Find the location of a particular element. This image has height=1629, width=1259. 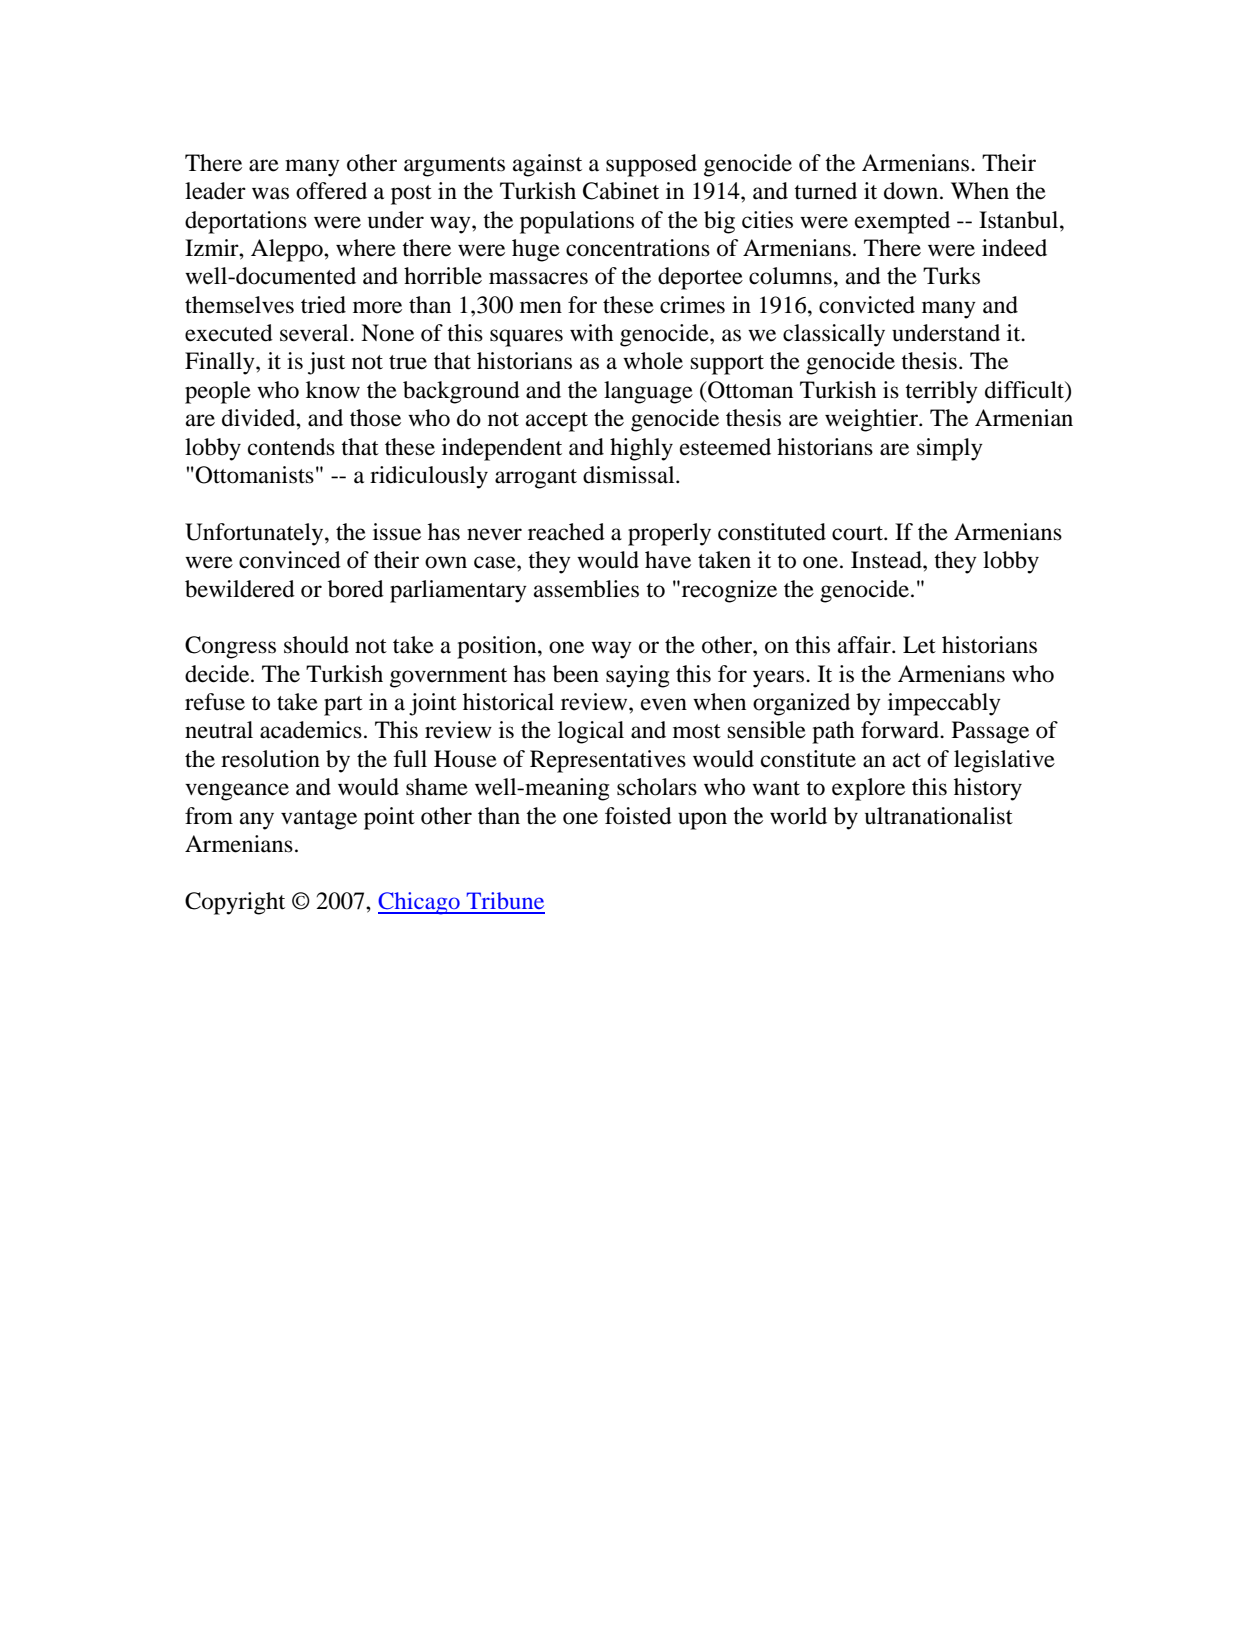

down is located at coordinates (912, 191).
